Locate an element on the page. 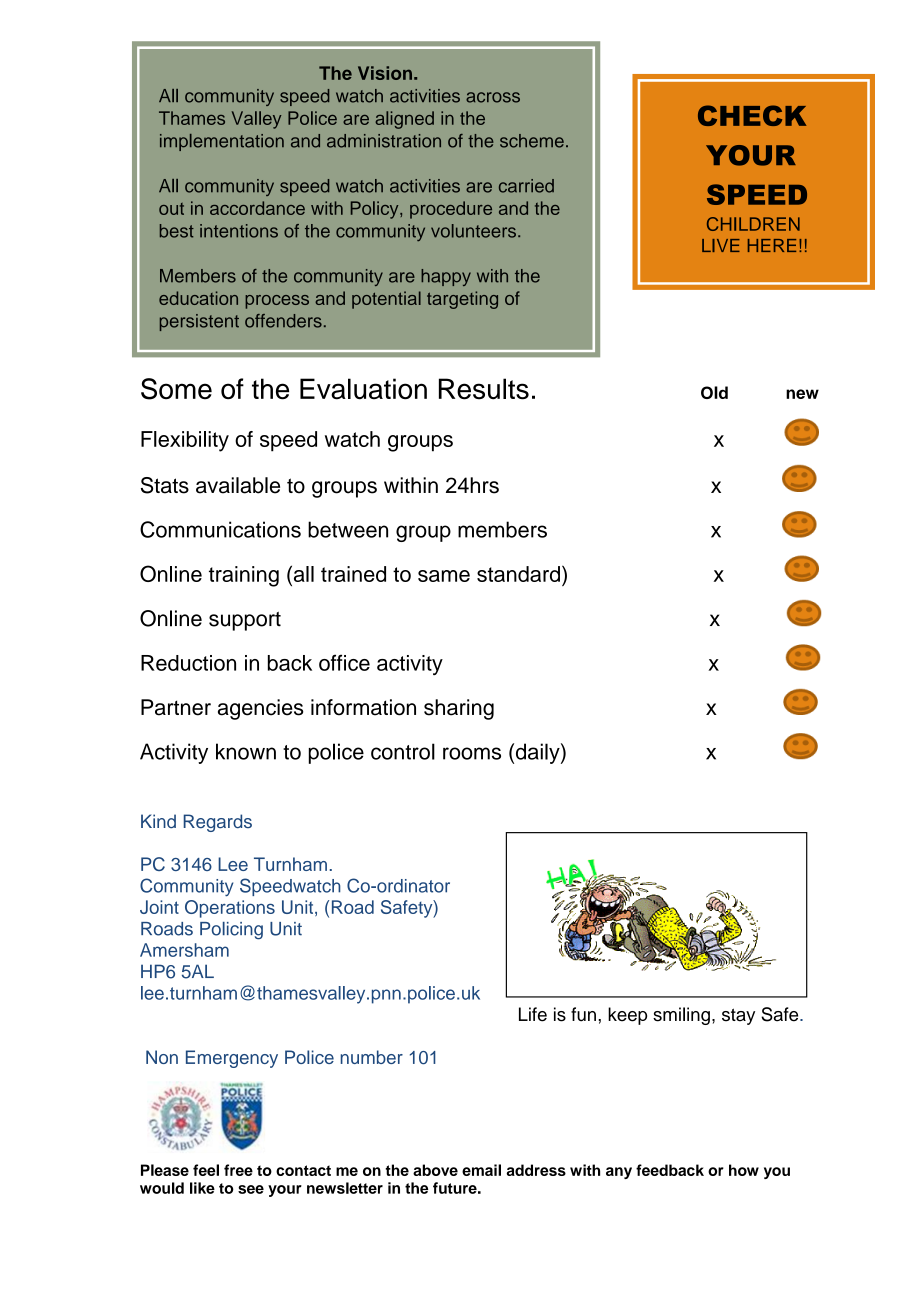  email is located at coordinates (481, 1170).
